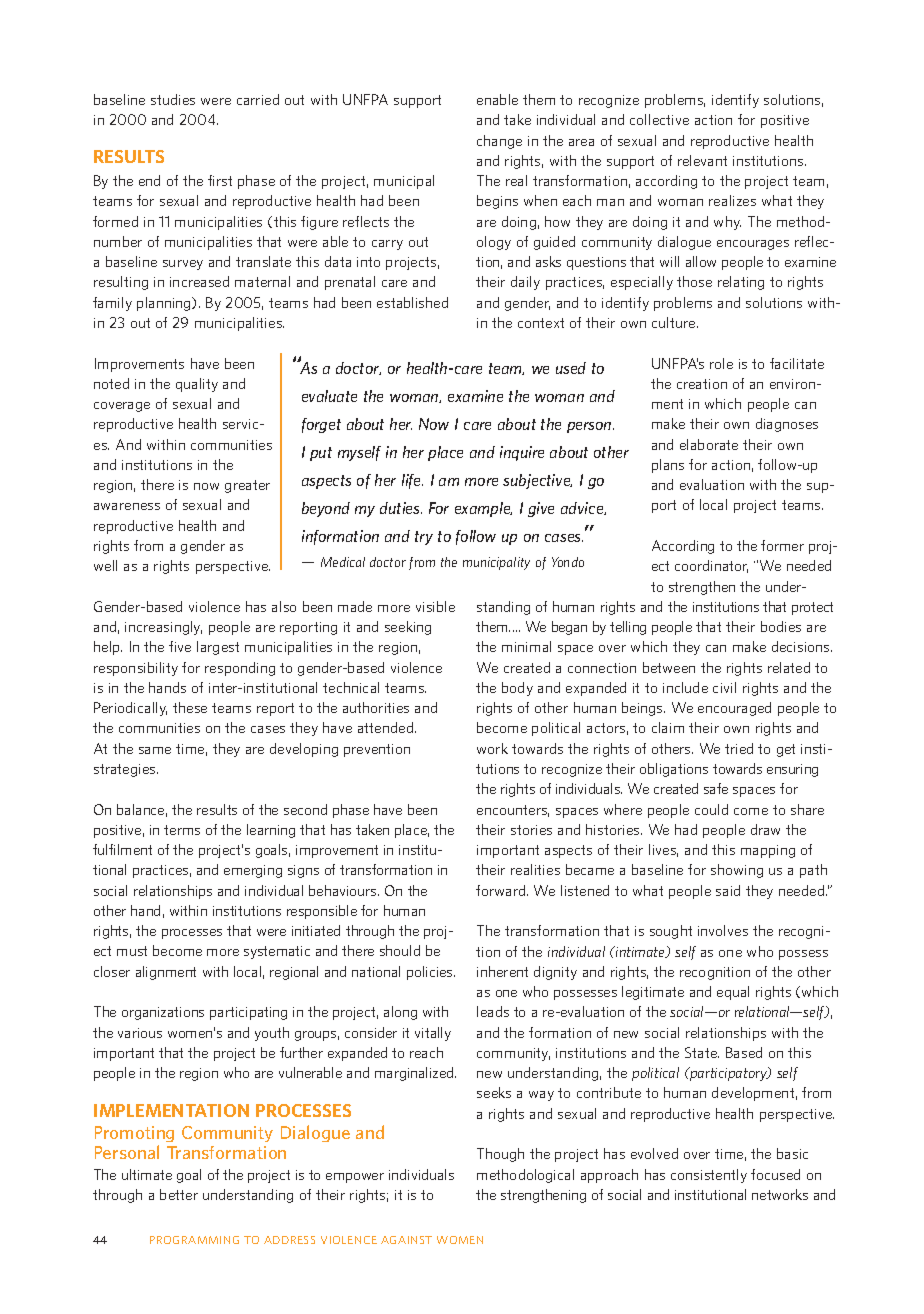 Image resolution: width=924 pixels, height=1314 pixels. I want to click on better, so click(179, 1194).
